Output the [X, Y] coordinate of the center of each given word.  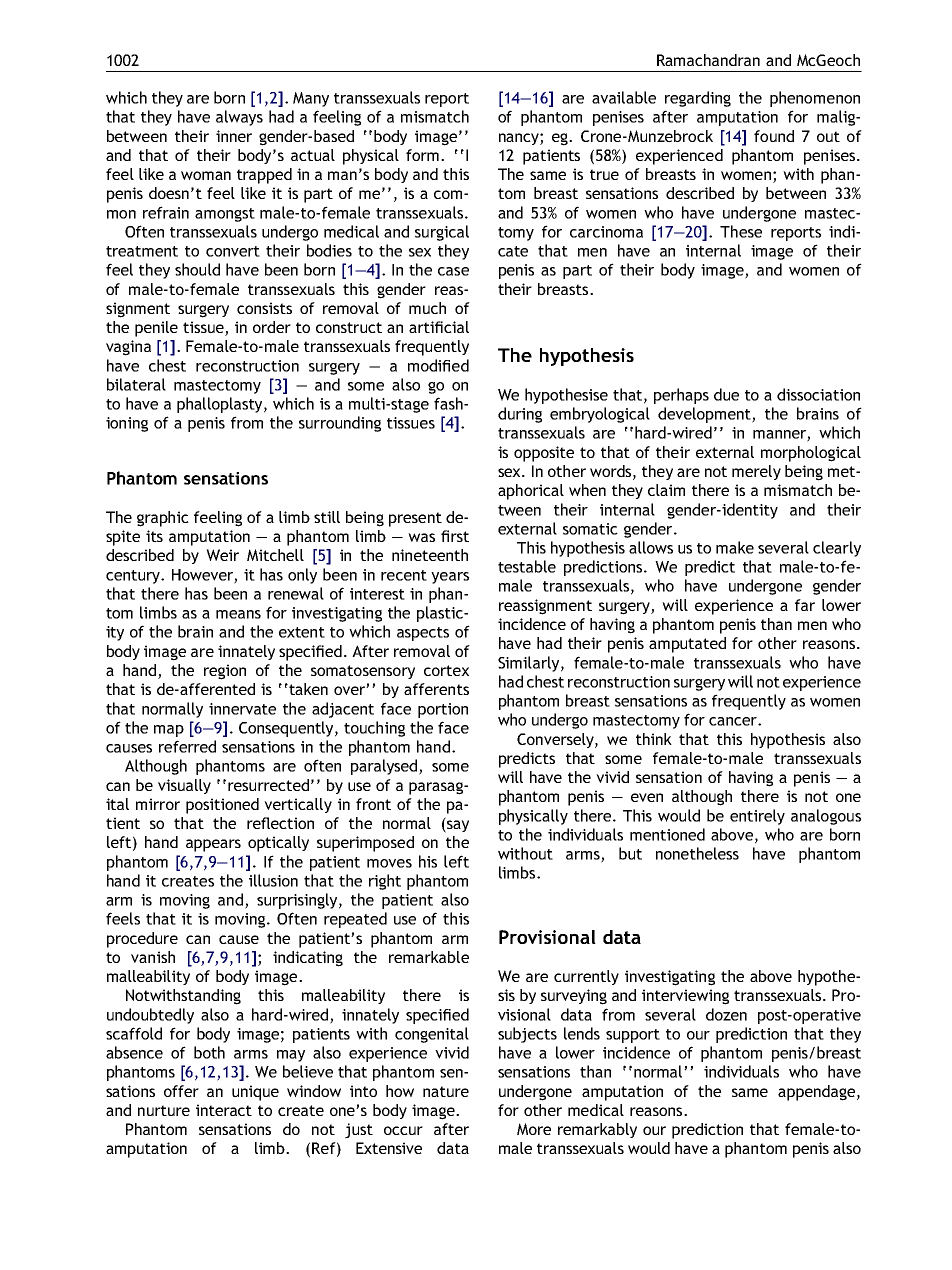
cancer [734, 721]
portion [443, 710]
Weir [222, 555]
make [735, 547]
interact [224, 1110]
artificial [439, 327]
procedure [142, 940]
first [455, 536]
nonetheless [697, 853]
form [424, 155]
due [726, 394]
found [774, 136]
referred [187, 746]
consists [264, 308]
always [239, 118]
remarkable [429, 957]
